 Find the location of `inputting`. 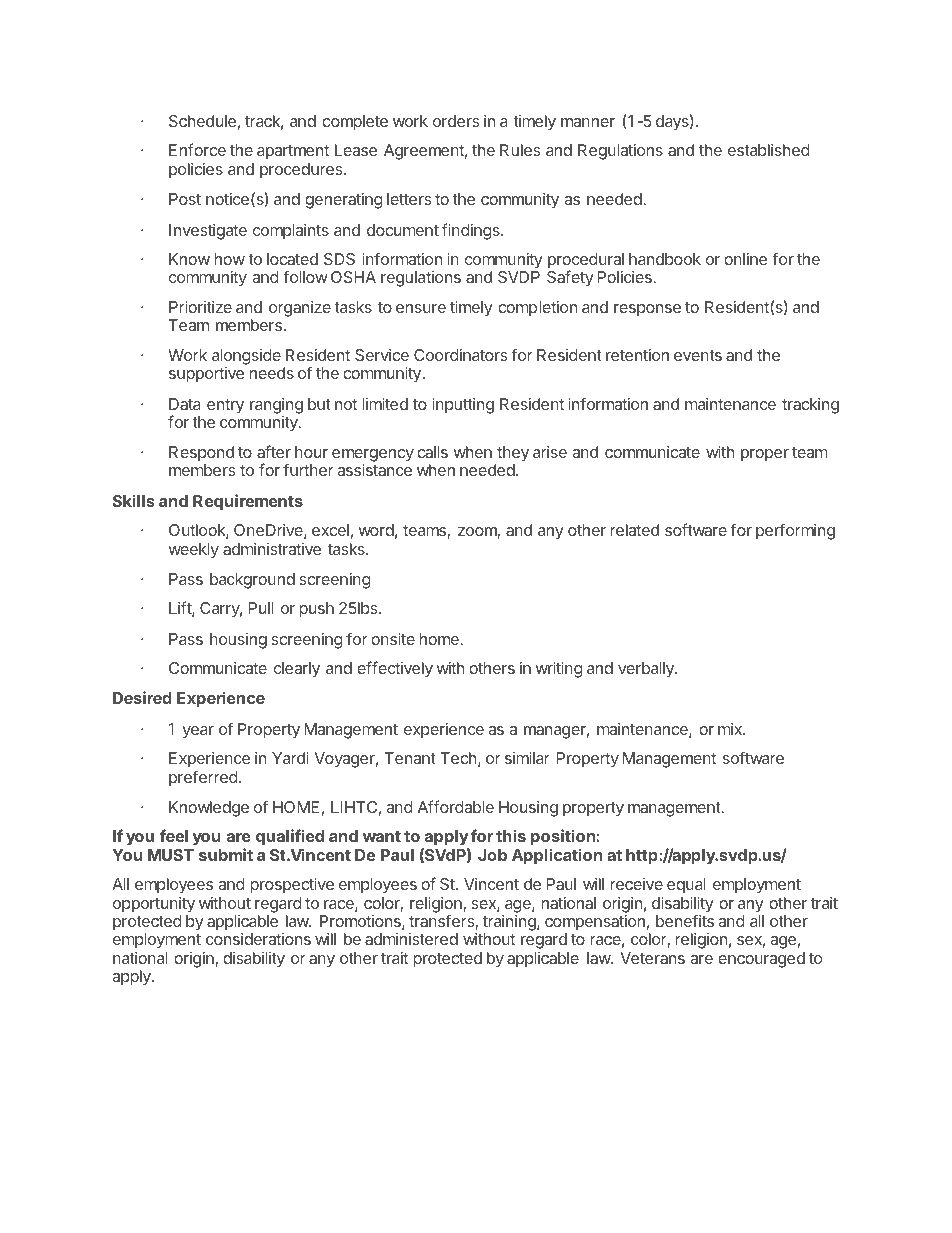

inputting is located at coordinates (463, 406).
